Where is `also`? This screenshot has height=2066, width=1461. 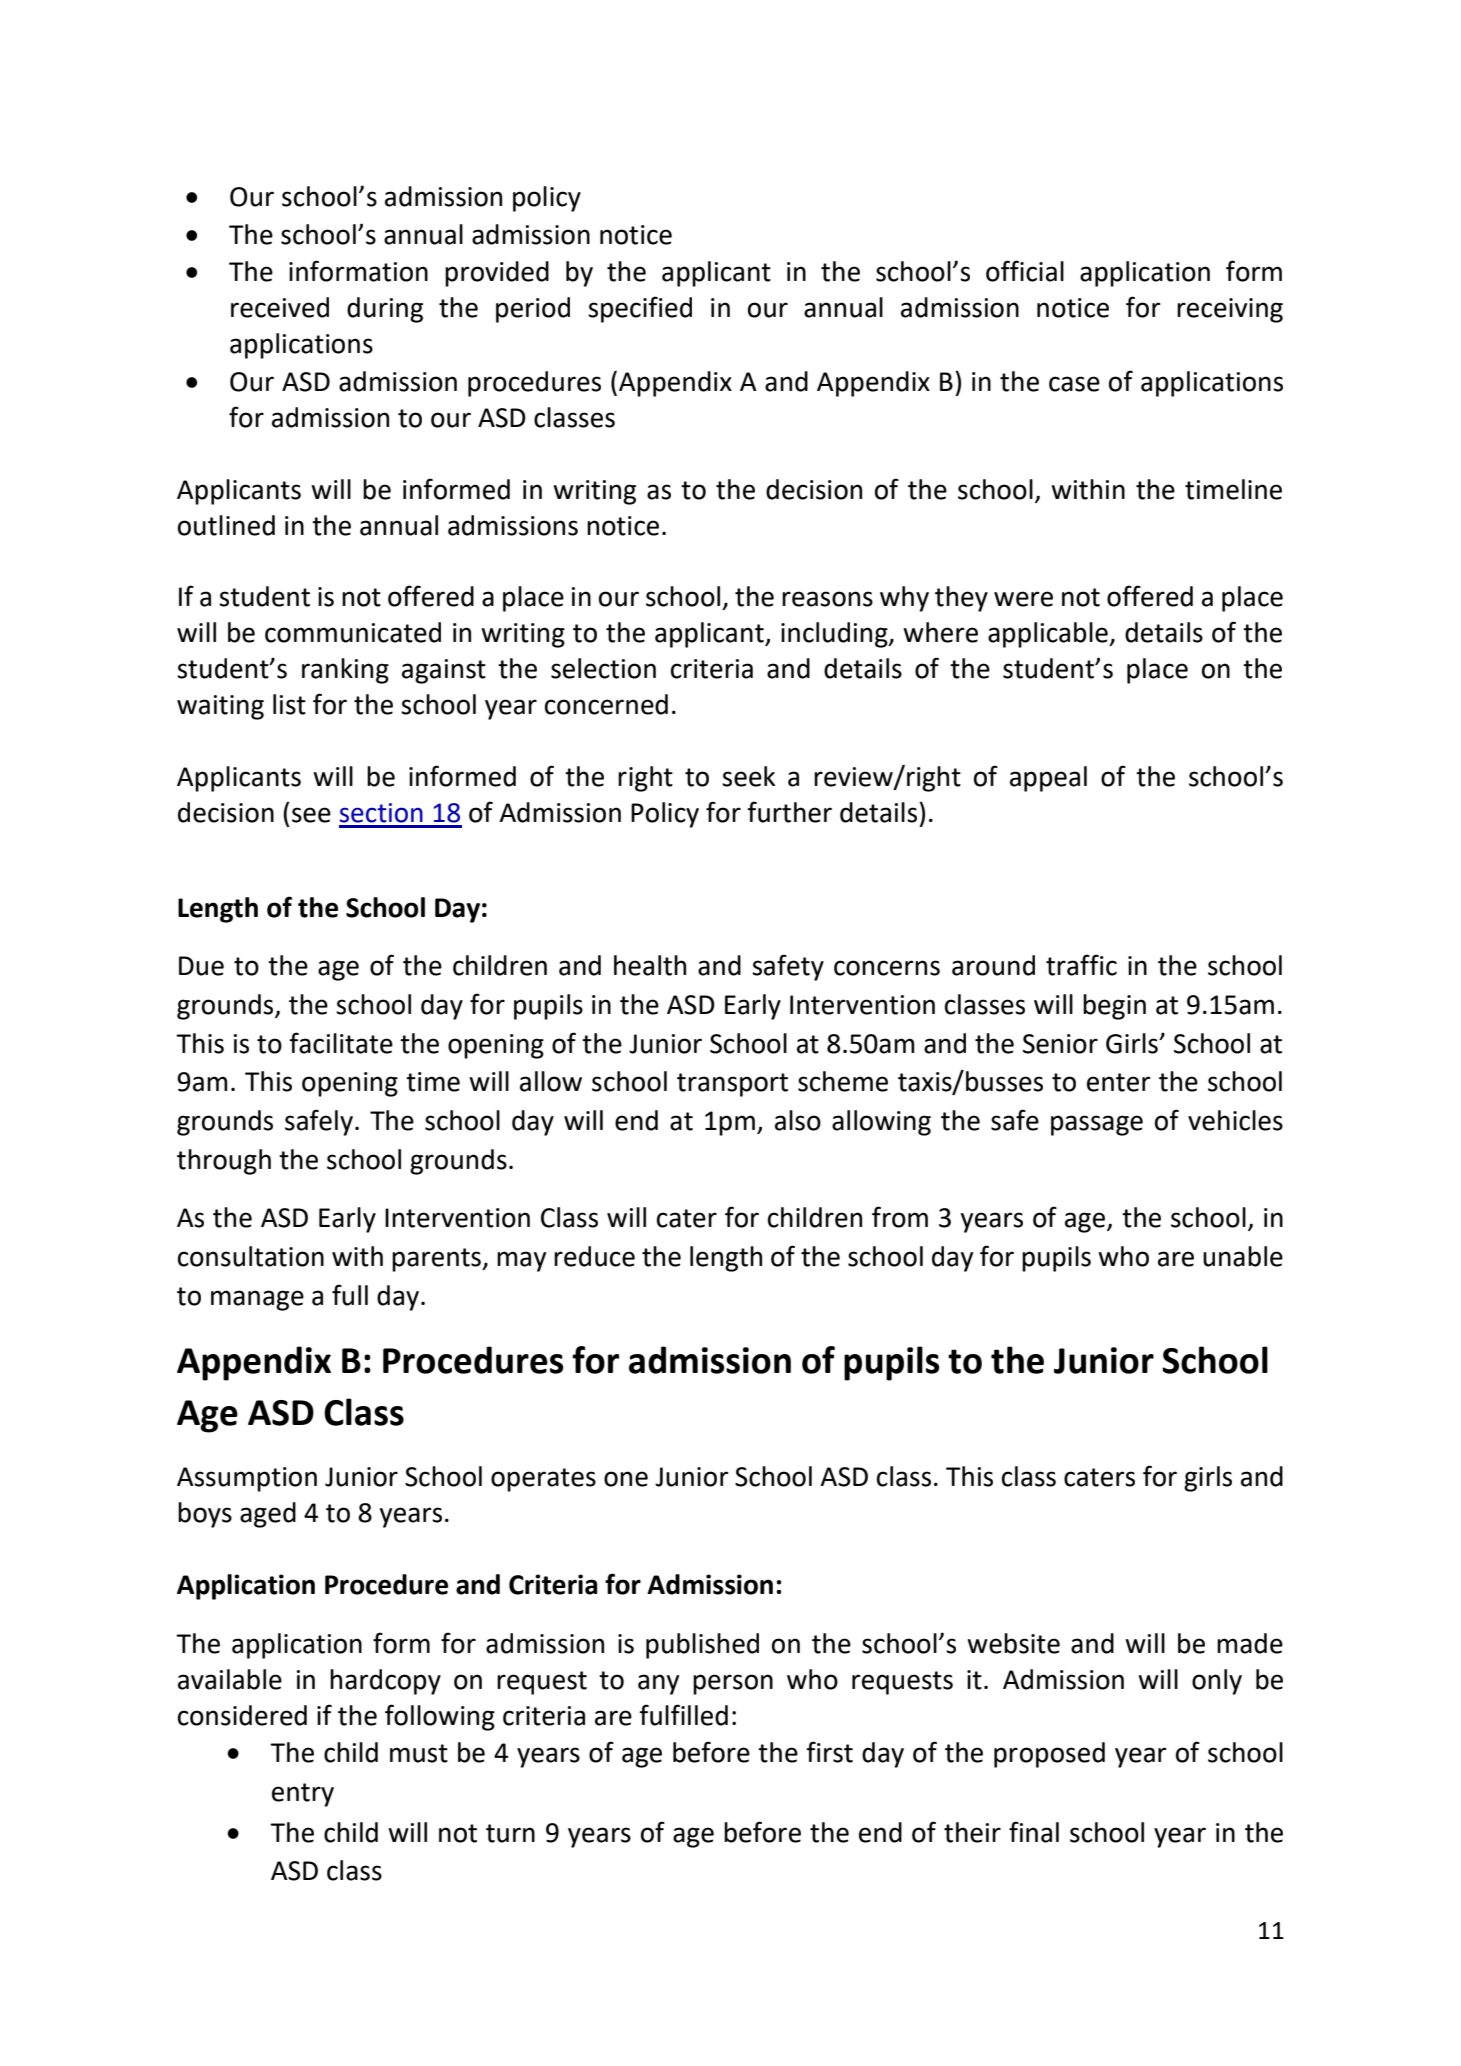
also is located at coordinates (798, 1120).
